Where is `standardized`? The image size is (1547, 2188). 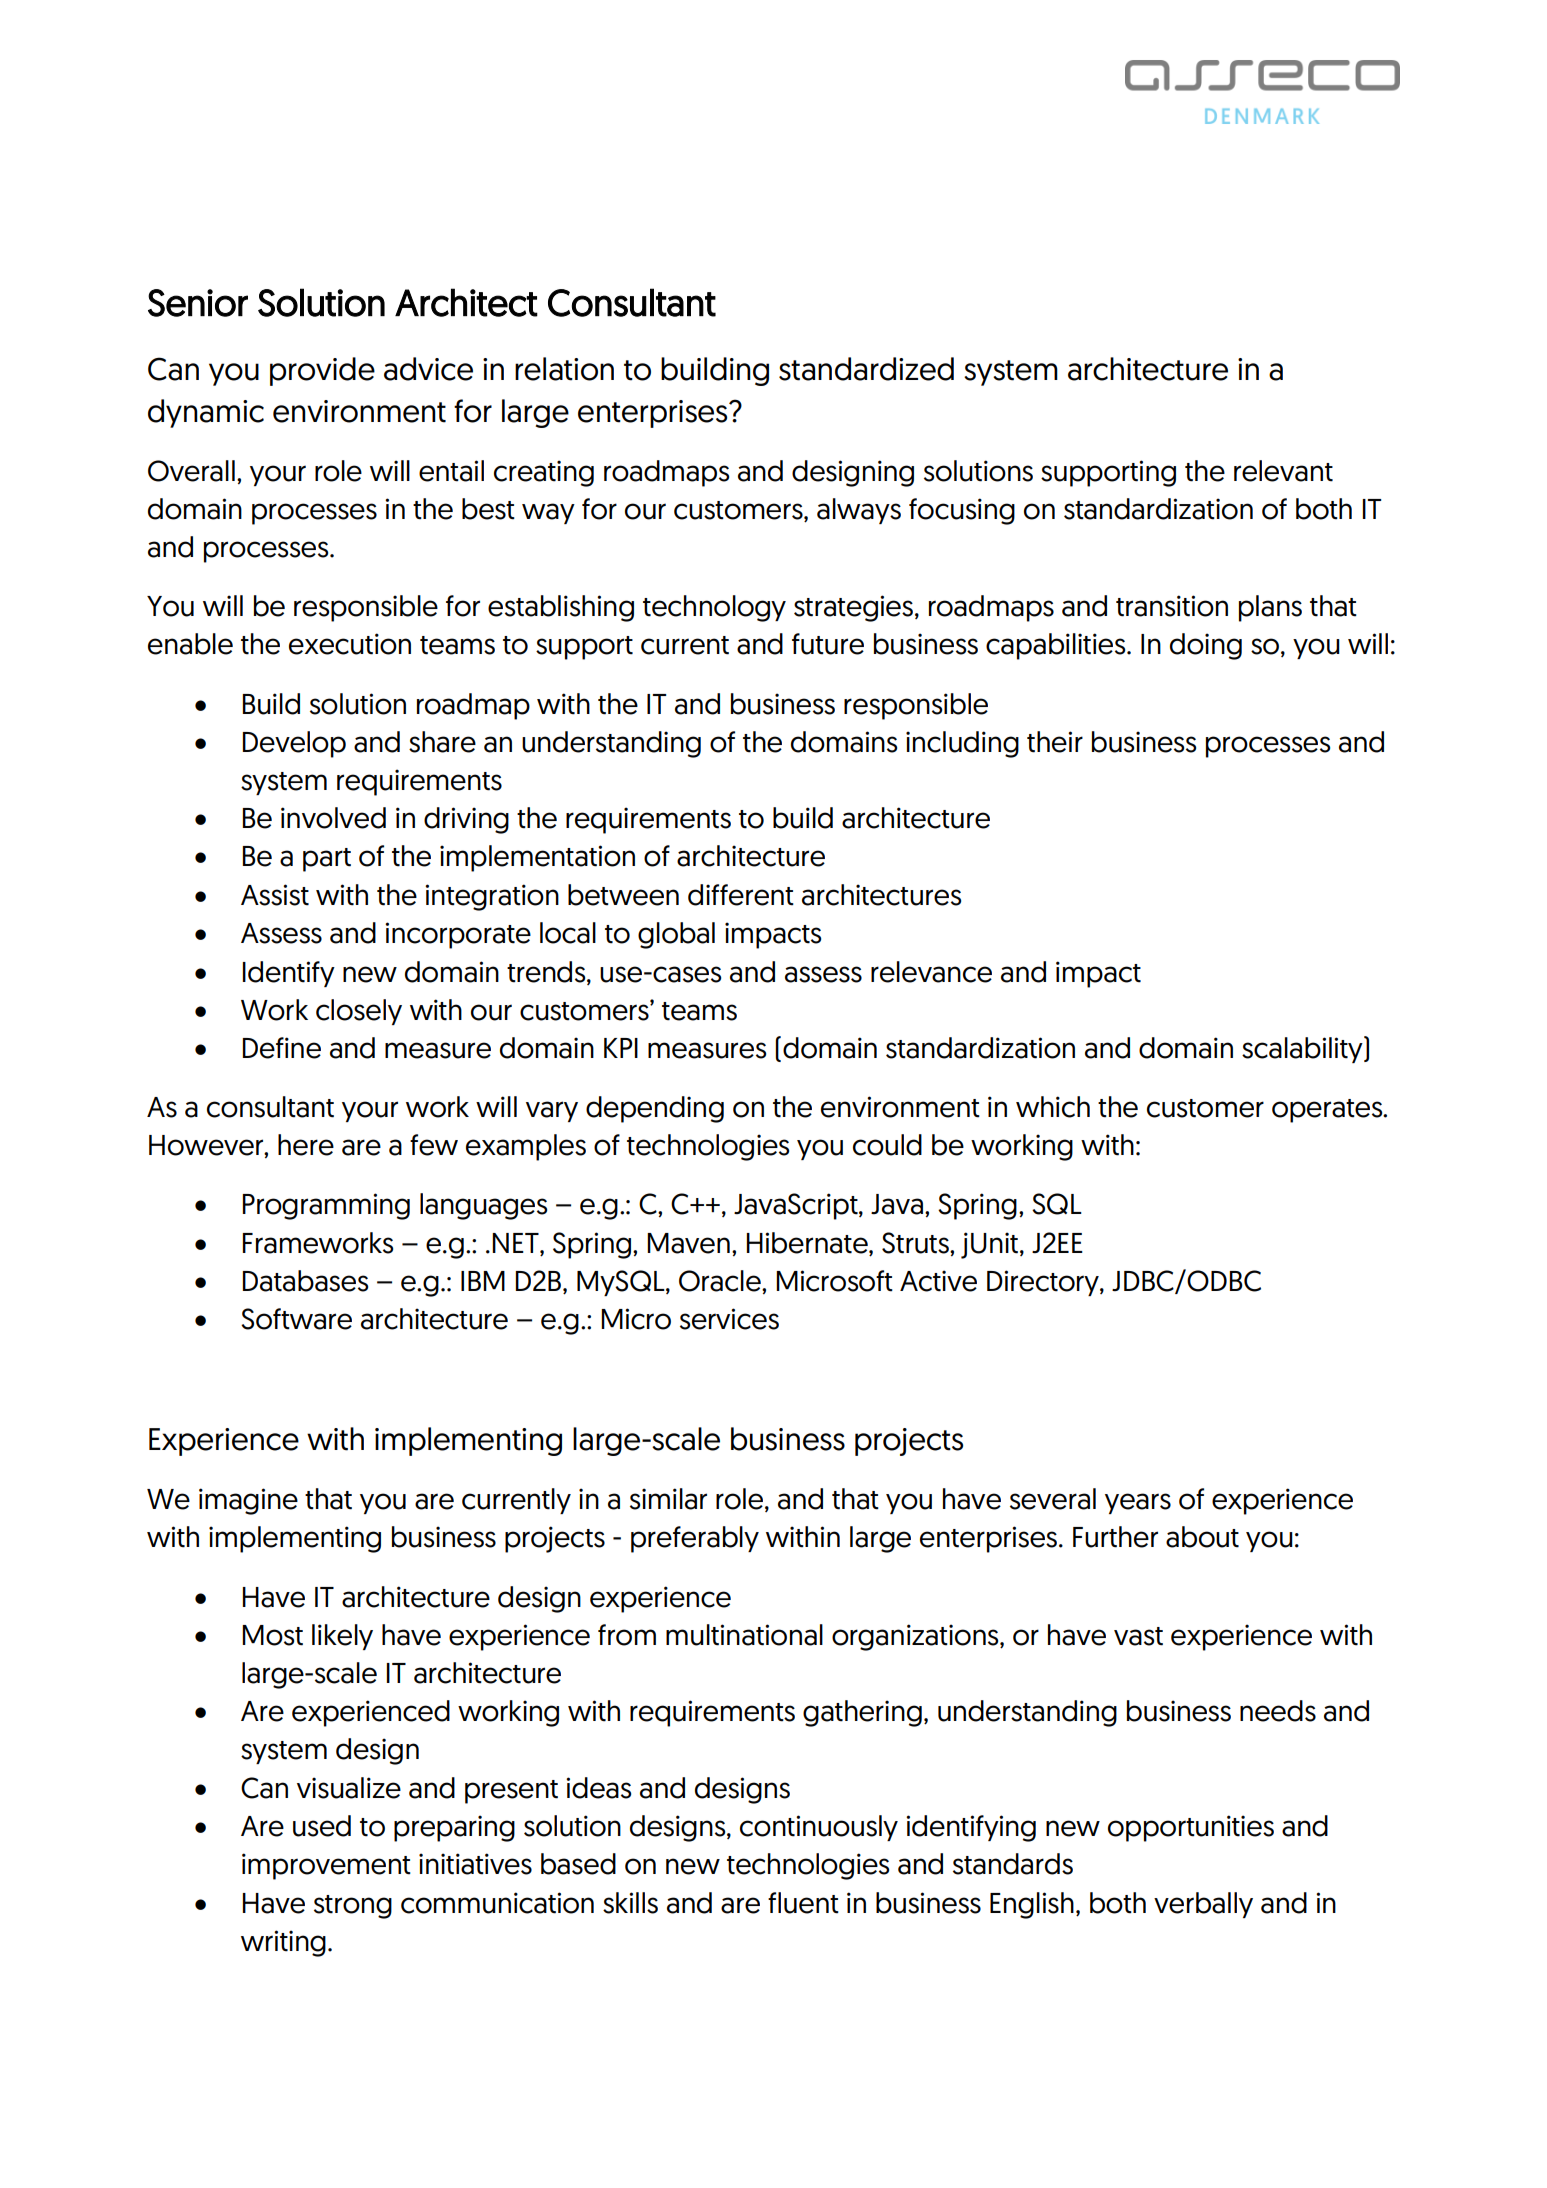
standardized is located at coordinates (866, 369).
